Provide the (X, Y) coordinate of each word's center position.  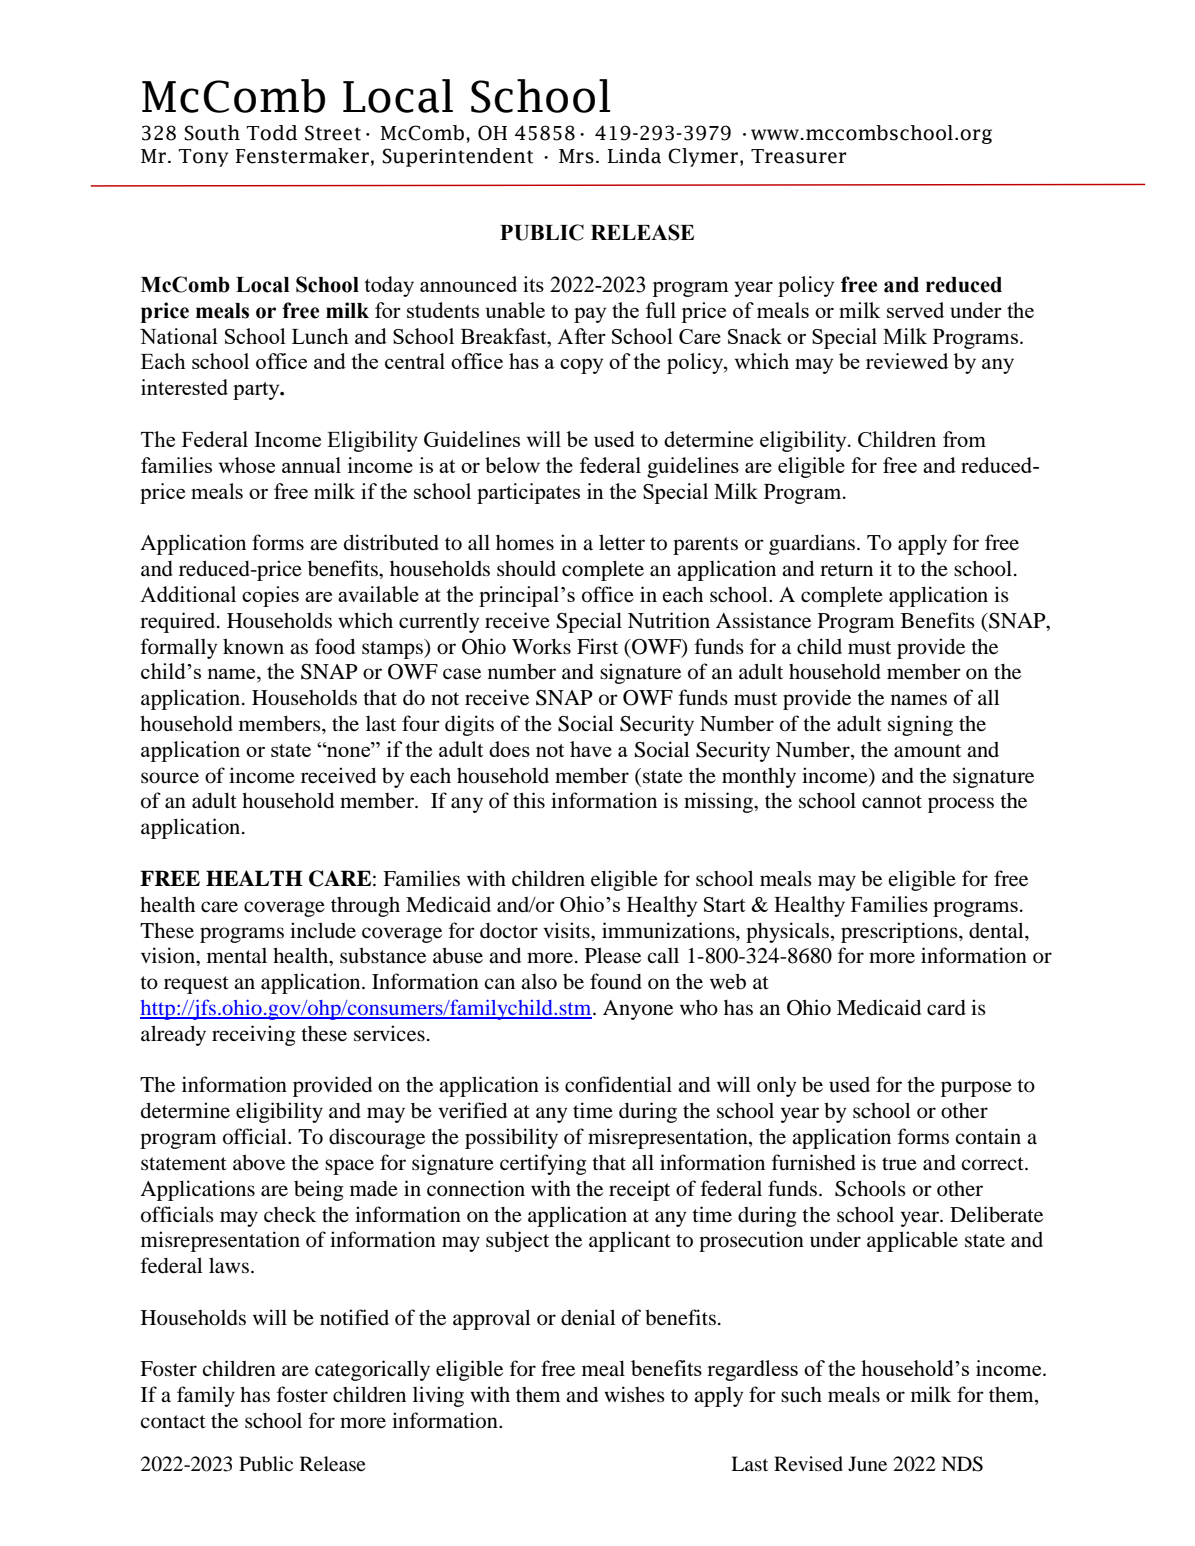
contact (173, 1422)
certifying (543, 1164)
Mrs (576, 156)
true (899, 1164)
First (597, 646)
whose (246, 465)
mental (237, 956)
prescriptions (900, 932)
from (964, 439)
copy (581, 366)
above (259, 1162)
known (253, 646)
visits (567, 930)
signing (920, 725)
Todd (271, 133)
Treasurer (799, 156)
